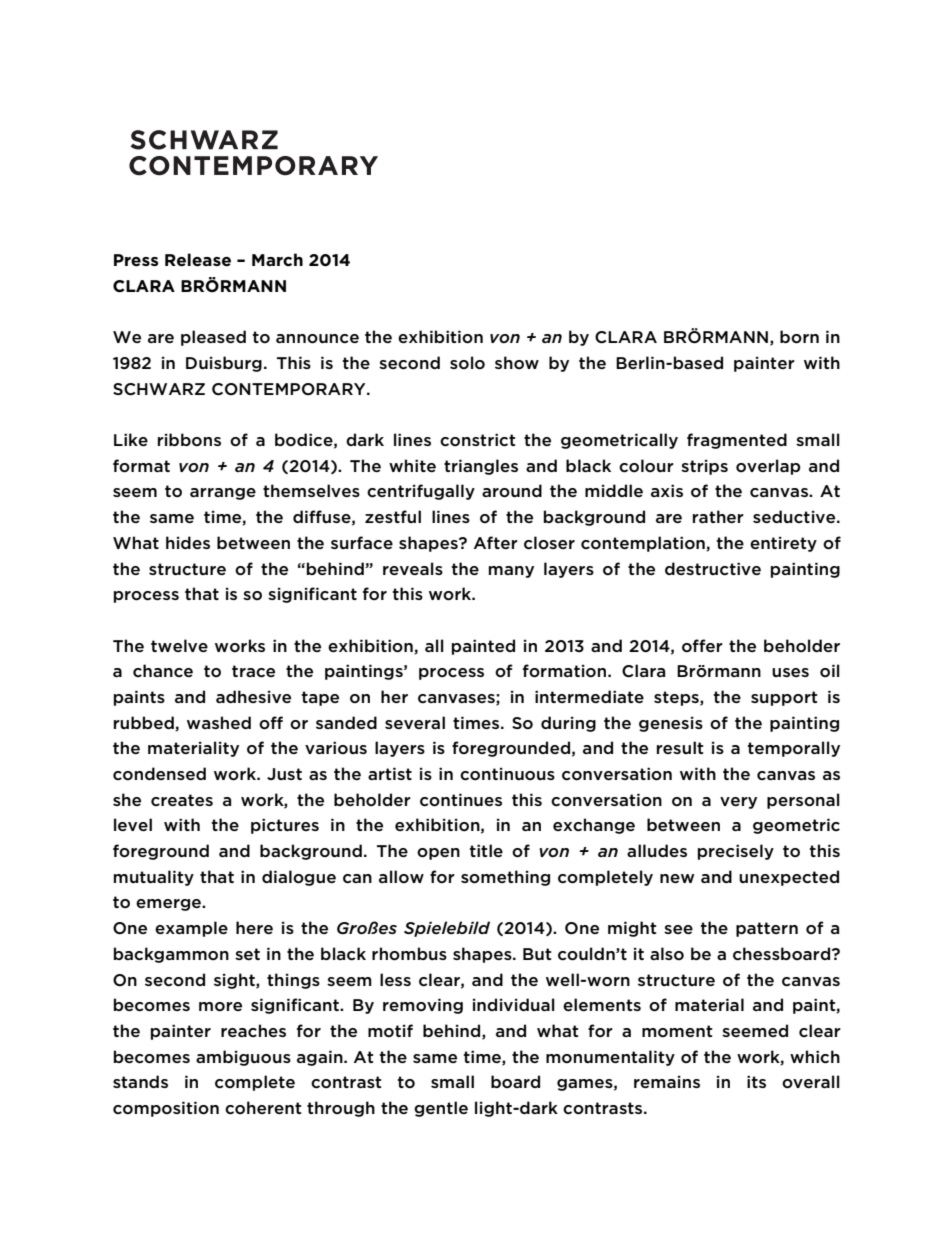  I want to click on continues, so click(461, 800).
